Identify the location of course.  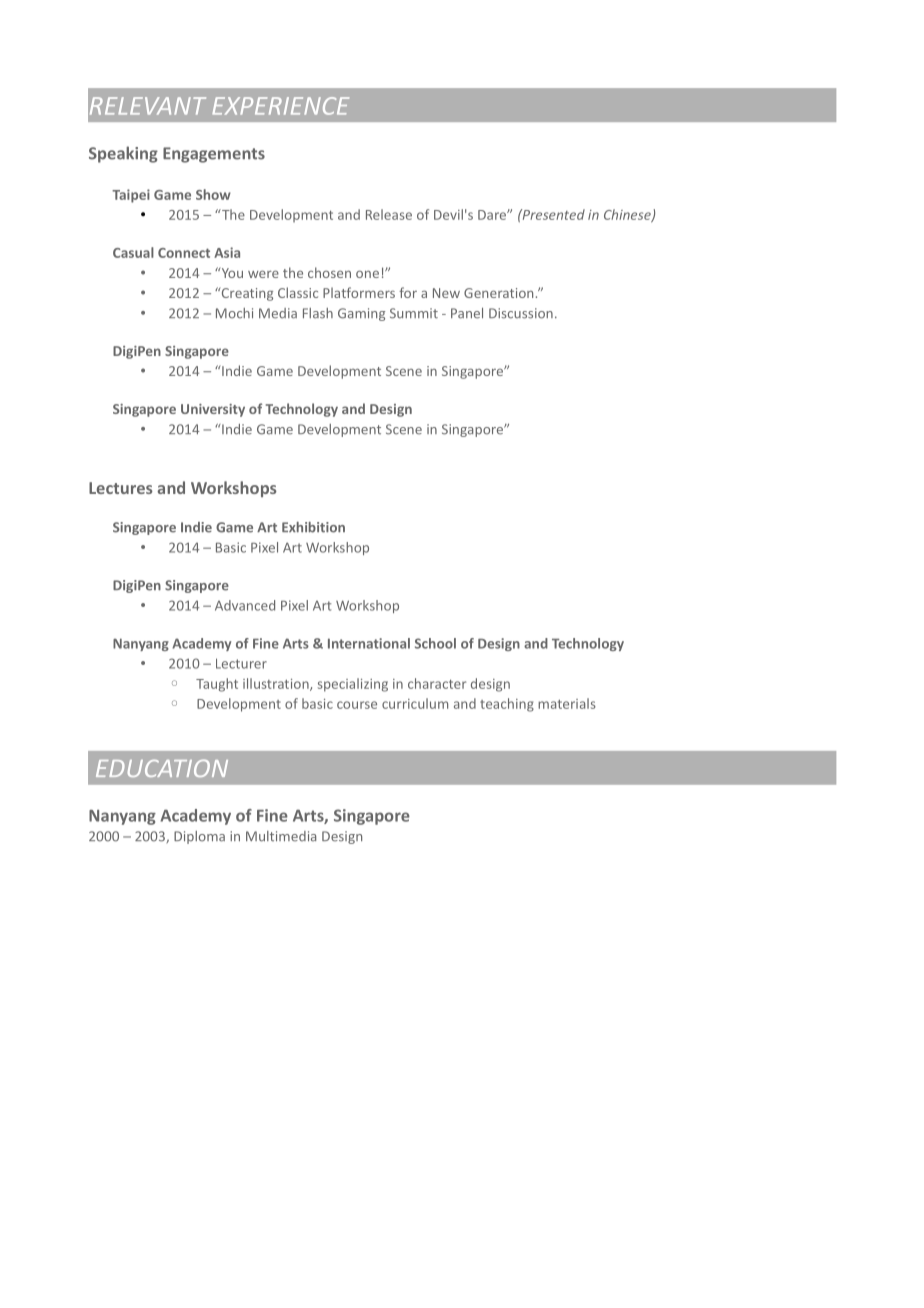
(357, 705).
